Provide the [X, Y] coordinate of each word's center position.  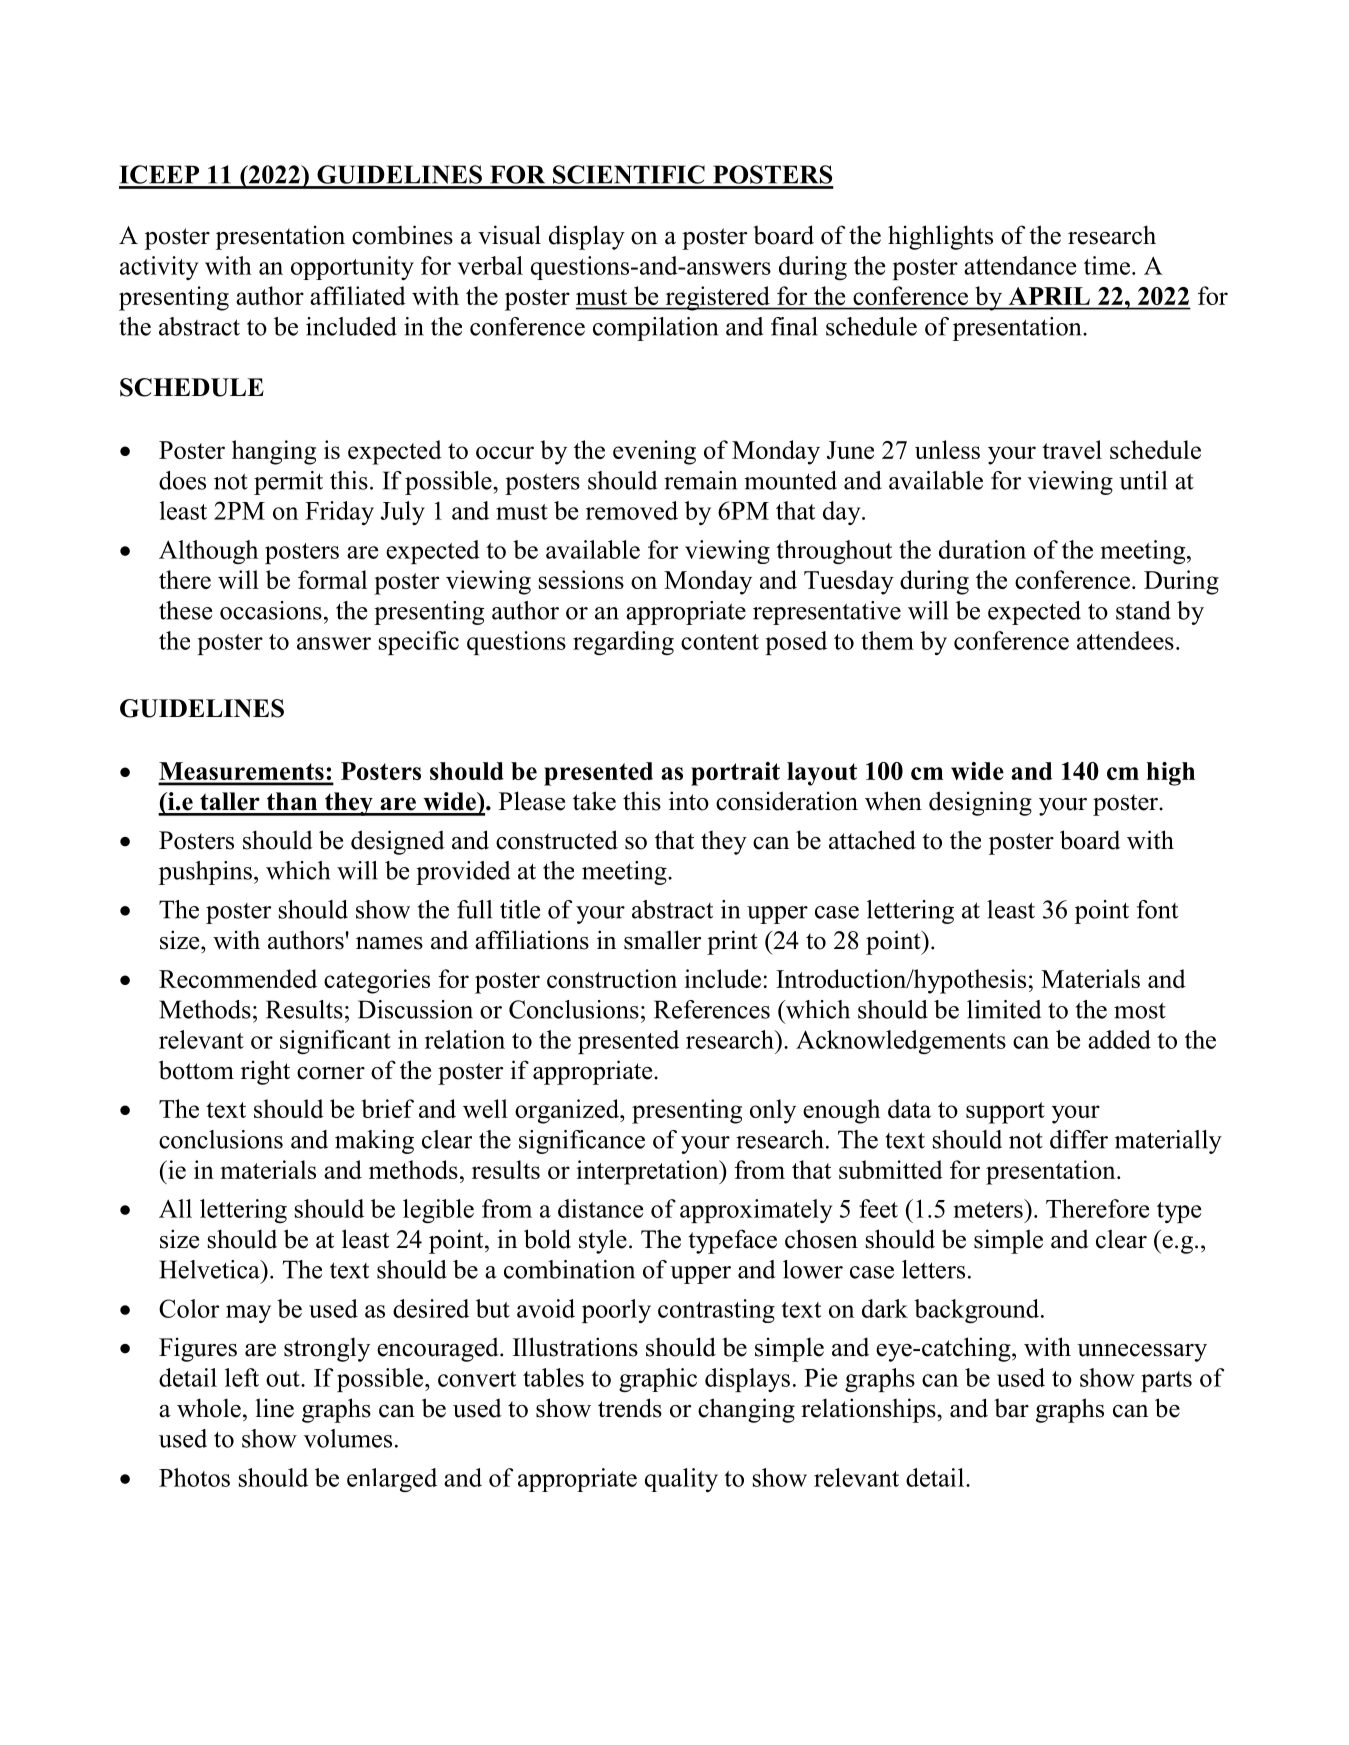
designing [980, 803]
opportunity [352, 268]
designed [398, 842]
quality [681, 1480]
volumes [348, 1438]
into [689, 801]
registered [717, 298]
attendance [1020, 265]
